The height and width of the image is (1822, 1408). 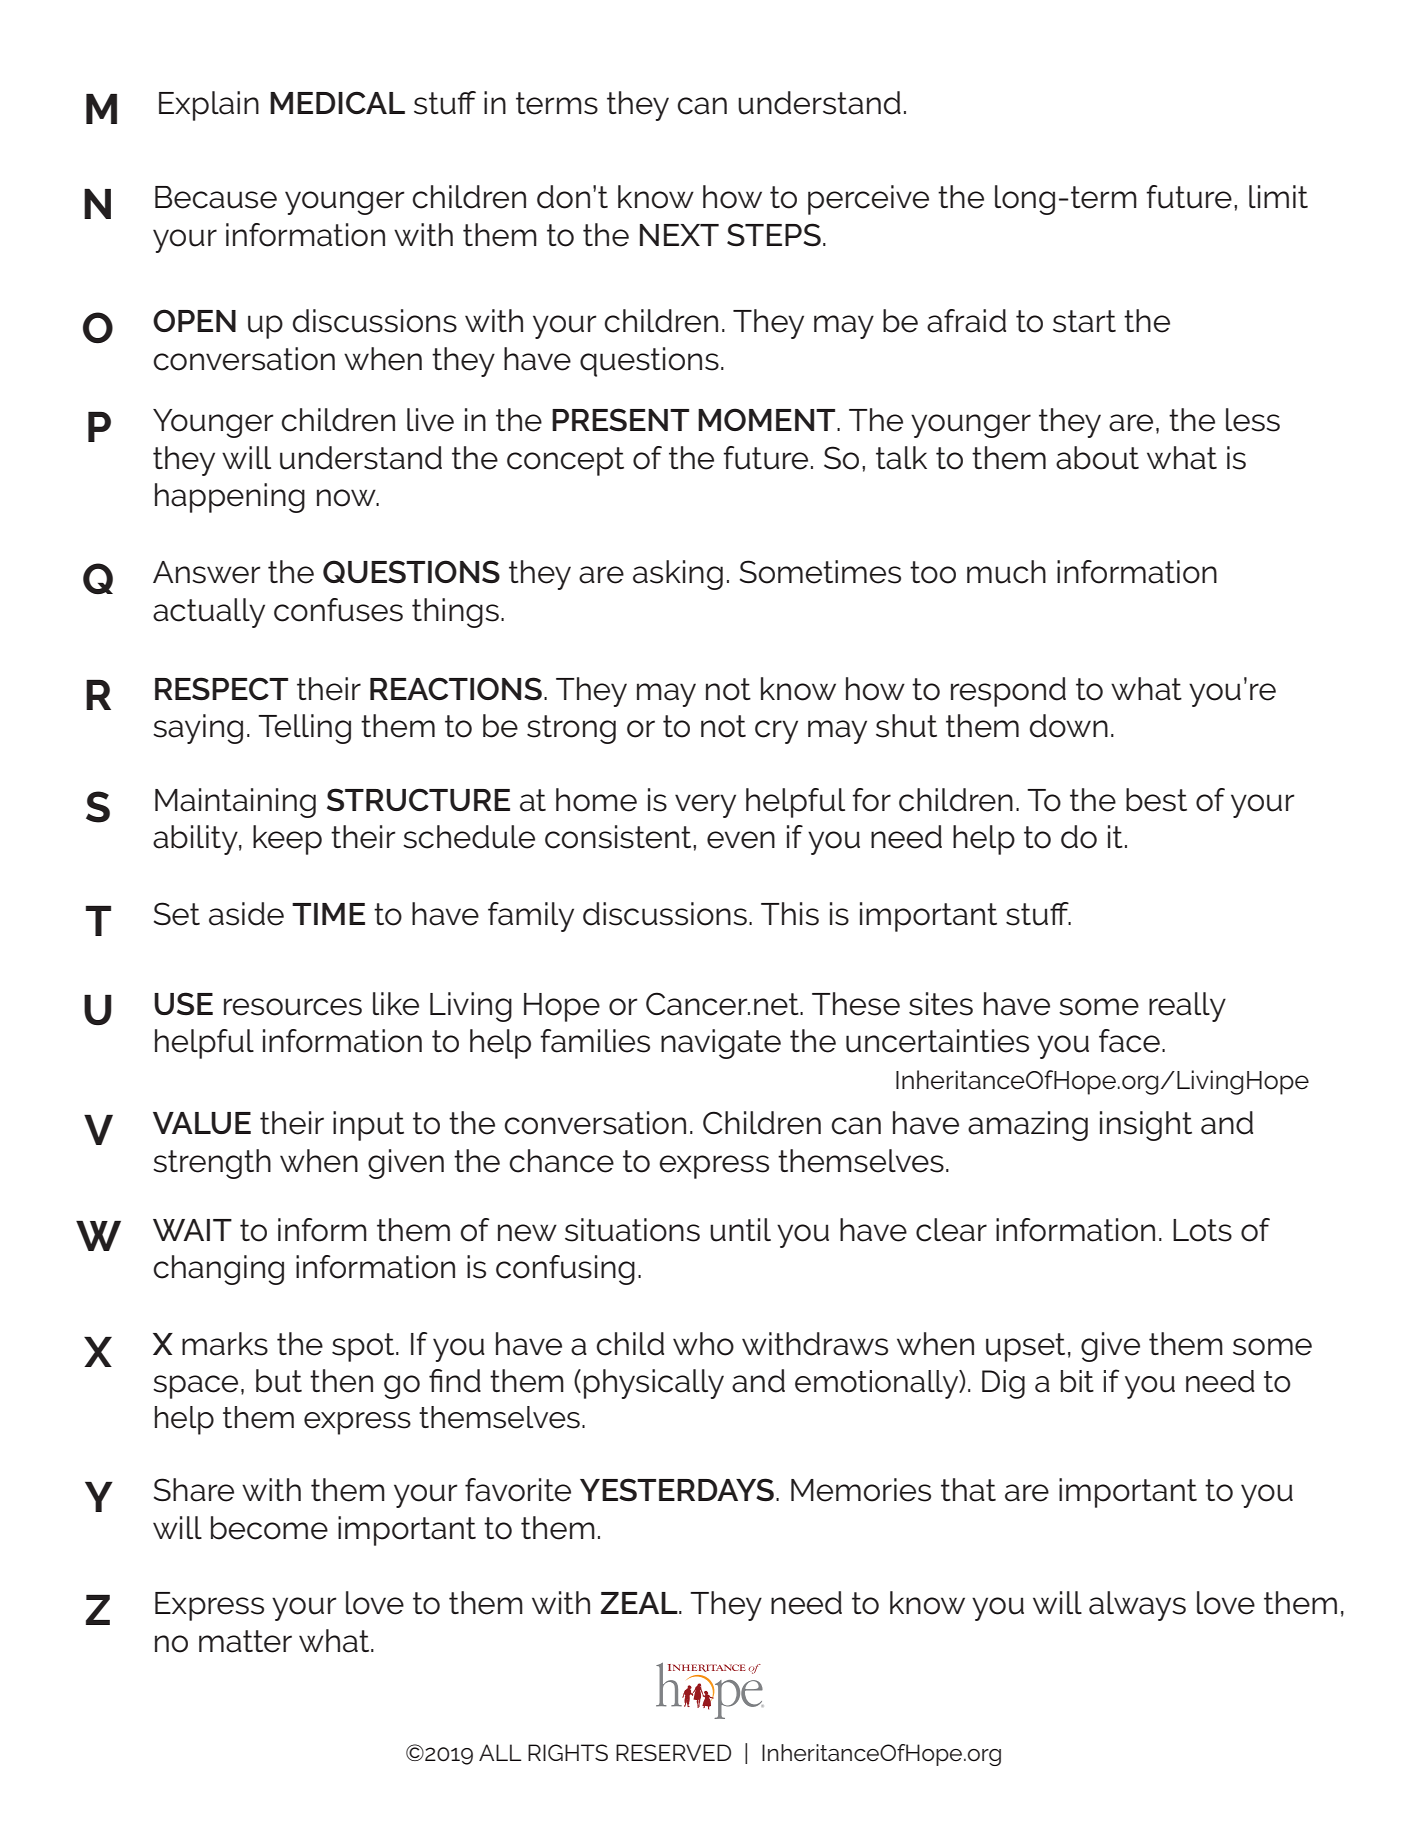 I want to click on down, so click(x=1069, y=726).
